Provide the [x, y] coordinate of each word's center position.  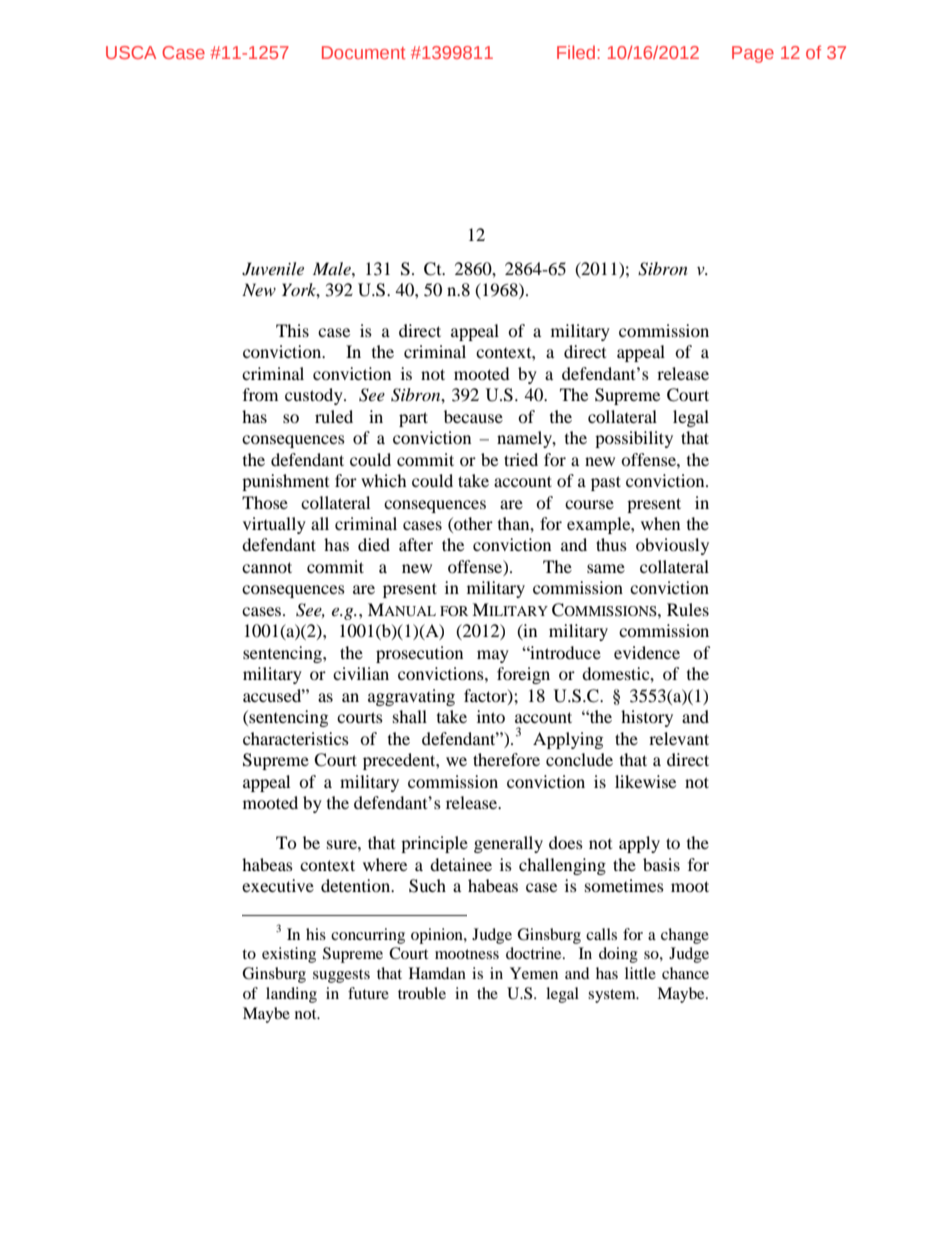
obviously [672, 546]
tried [521, 459]
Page [753, 54]
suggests [341, 976]
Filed [577, 52]
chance [685, 973]
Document [364, 52]
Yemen [534, 973]
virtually [274, 525]
